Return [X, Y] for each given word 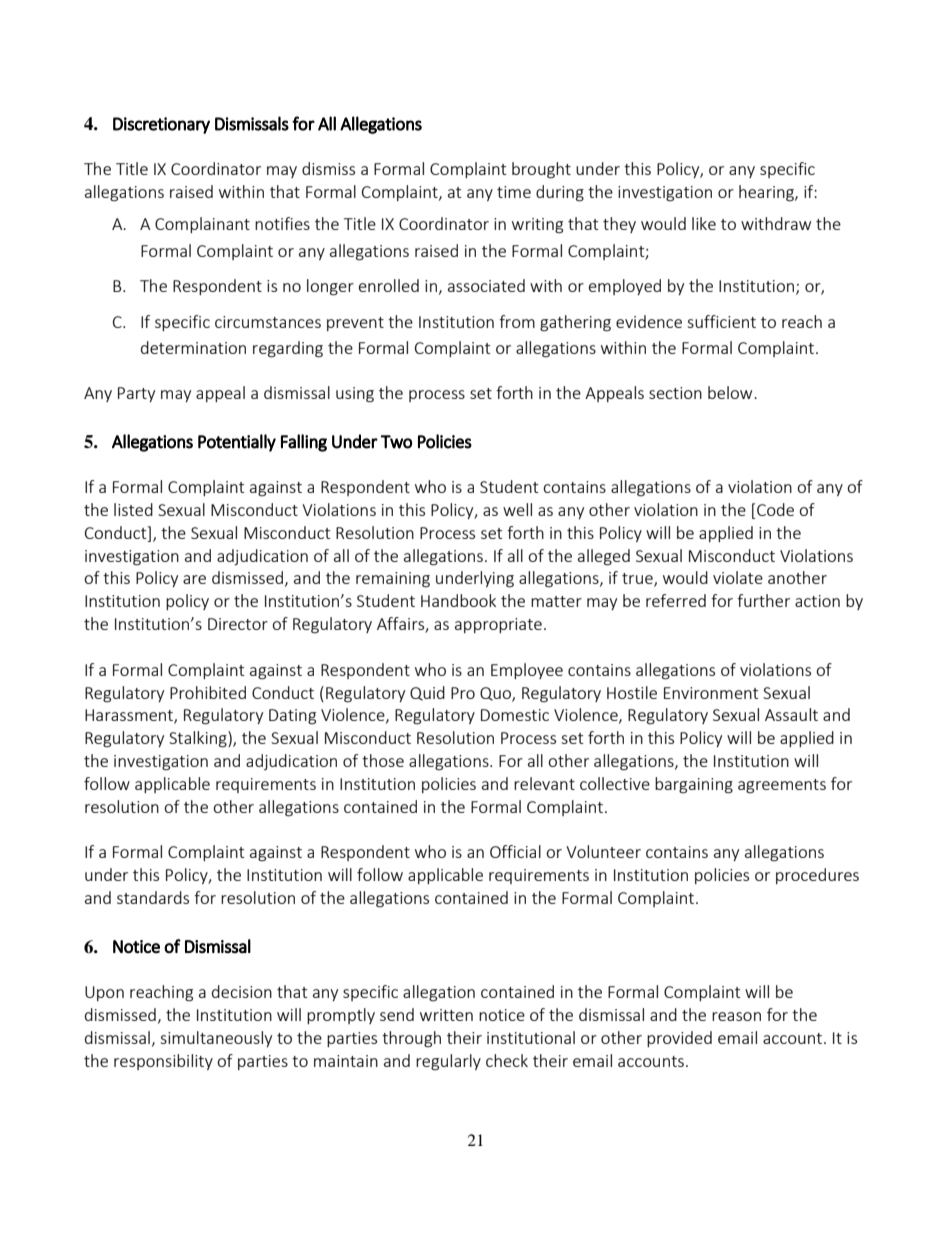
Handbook [458, 600]
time [514, 192]
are [194, 579]
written [446, 1015]
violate [738, 577]
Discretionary [161, 125]
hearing [767, 193]
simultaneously [216, 1039]
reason [736, 1016]
